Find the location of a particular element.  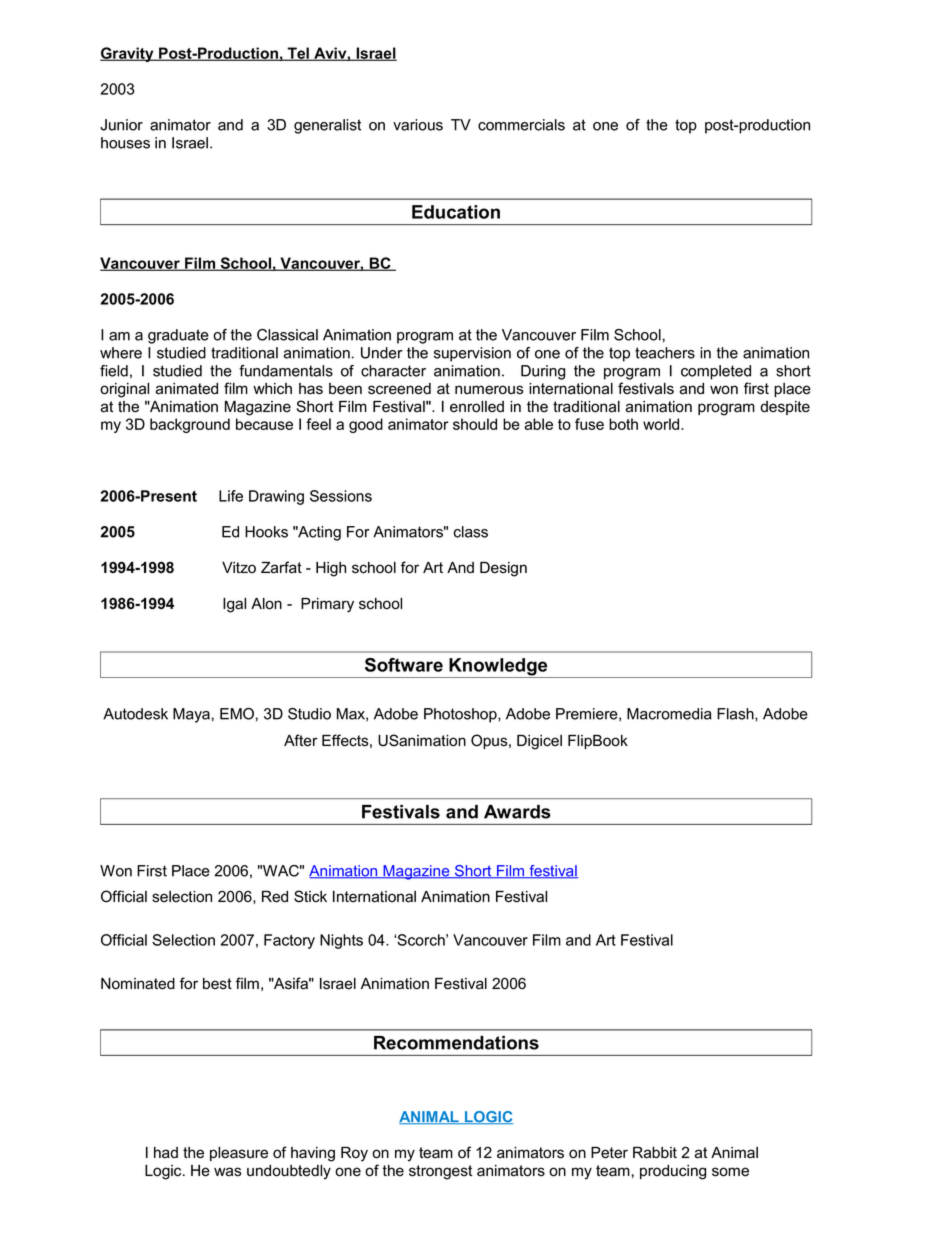

Maya is located at coordinates (191, 715).
